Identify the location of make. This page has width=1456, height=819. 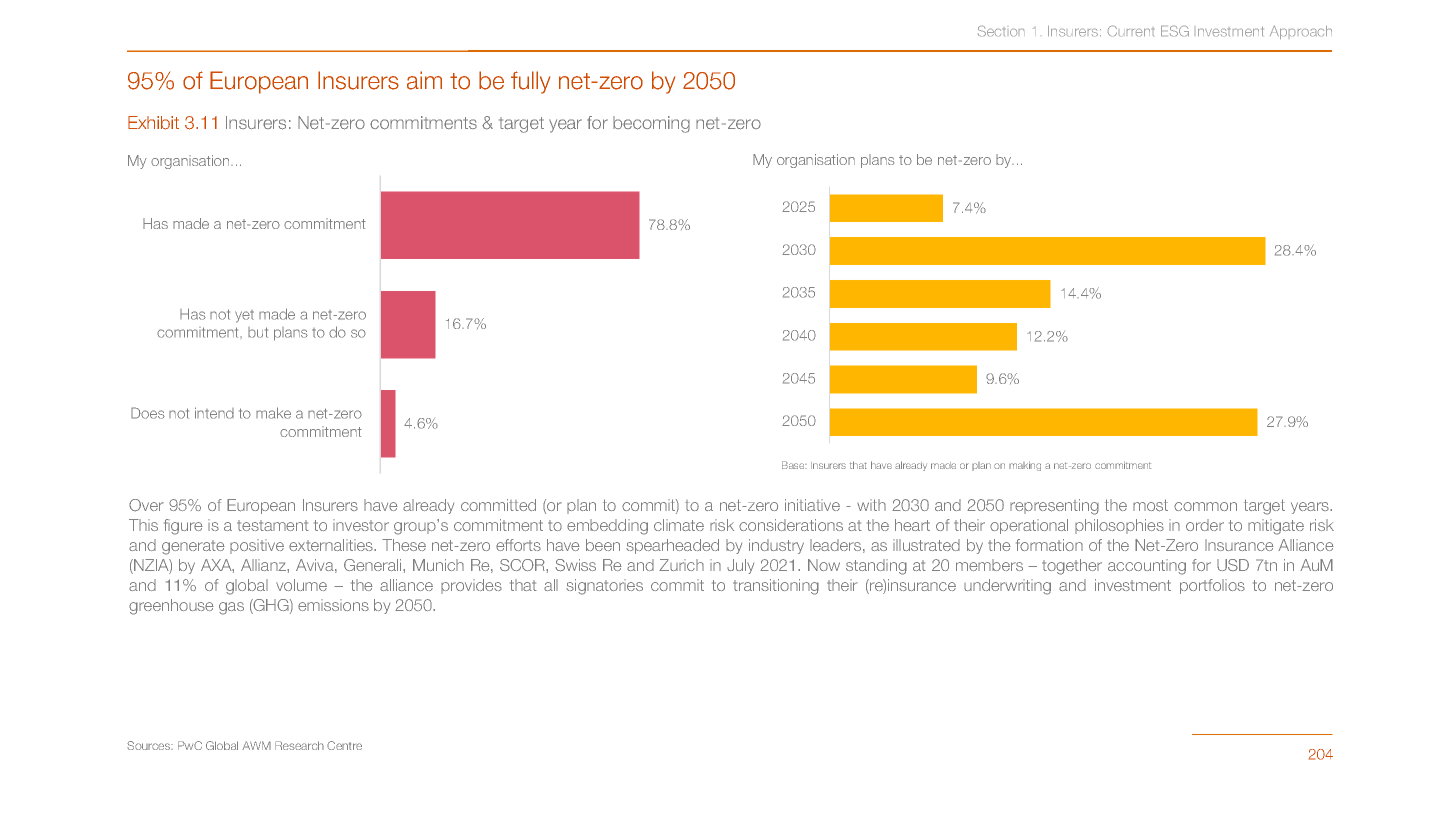
(273, 413).
